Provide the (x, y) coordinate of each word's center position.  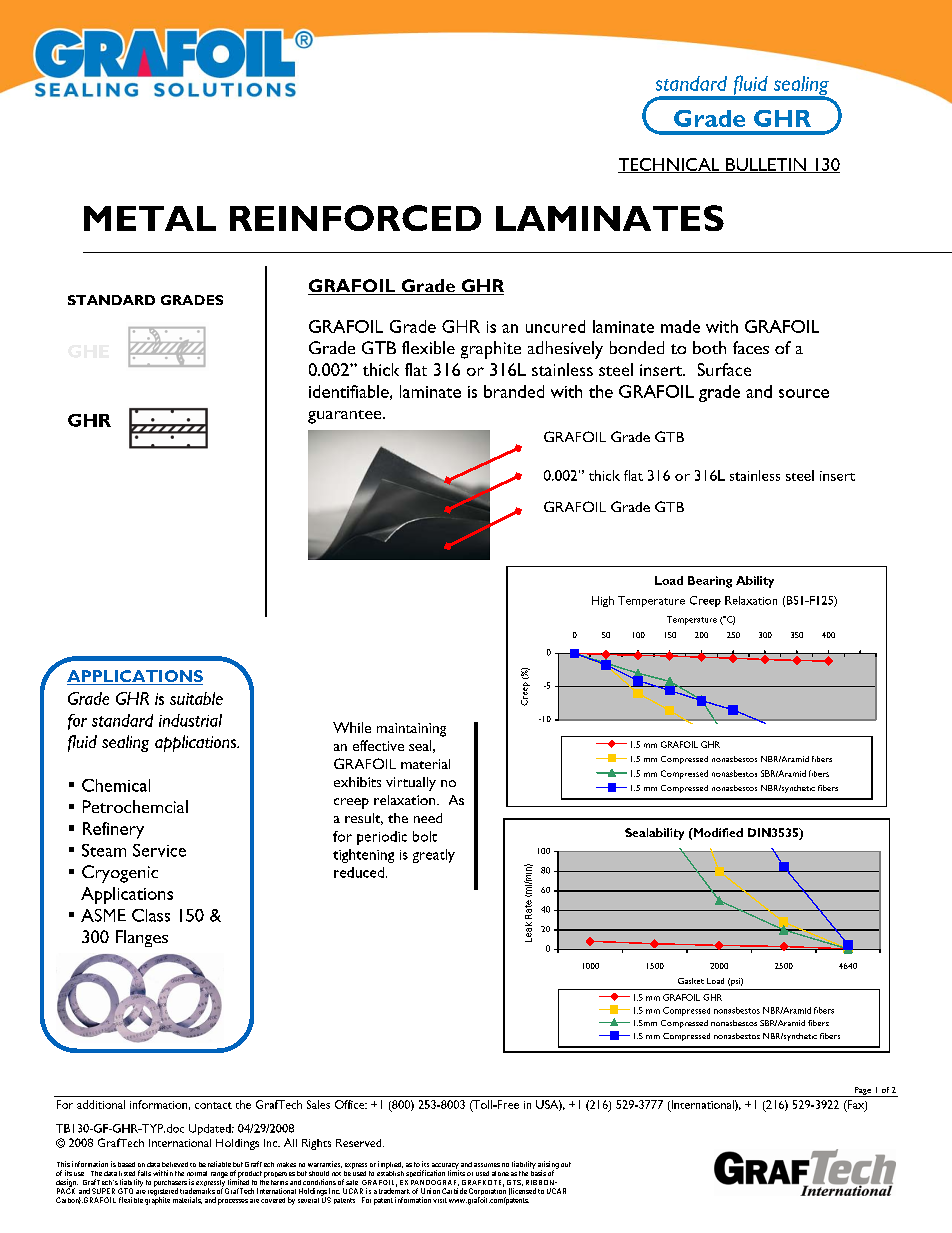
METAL (150, 218)
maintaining (411, 730)
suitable (196, 698)
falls (144, 1173)
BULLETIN (766, 165)
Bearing (710, 582)
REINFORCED (355, 218)
